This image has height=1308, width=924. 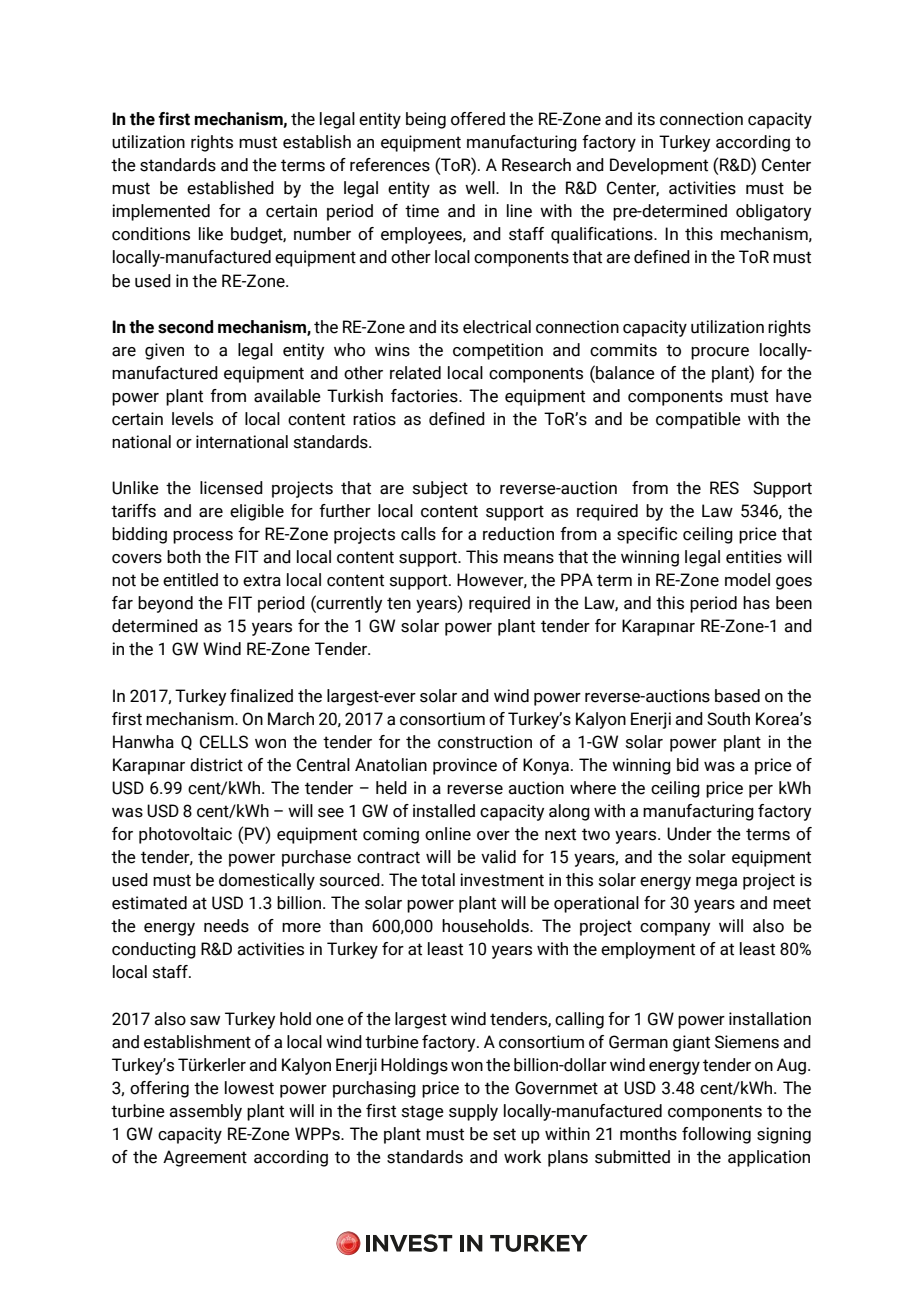 What do you see at coordinates (473, 1112) in the image?
I see `supply` at bounding box center [473, 1112].
